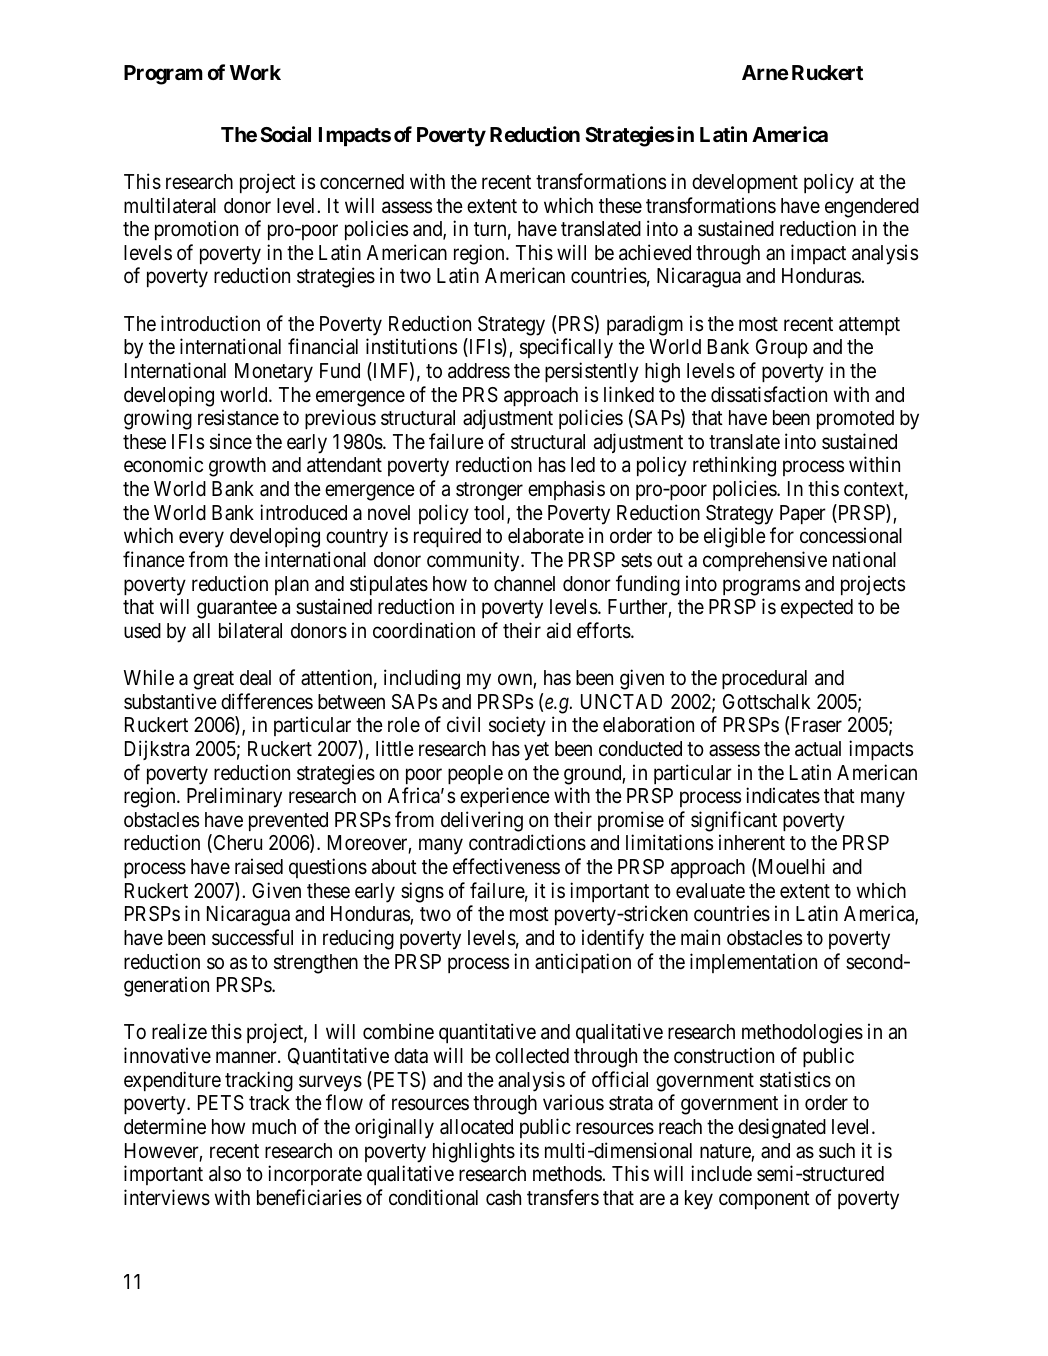 The height and width of the page is (1356, 1048). What do you see at coordinates (225, 1174) in the page?
I see `also` at bounding box center [225, 1174].
